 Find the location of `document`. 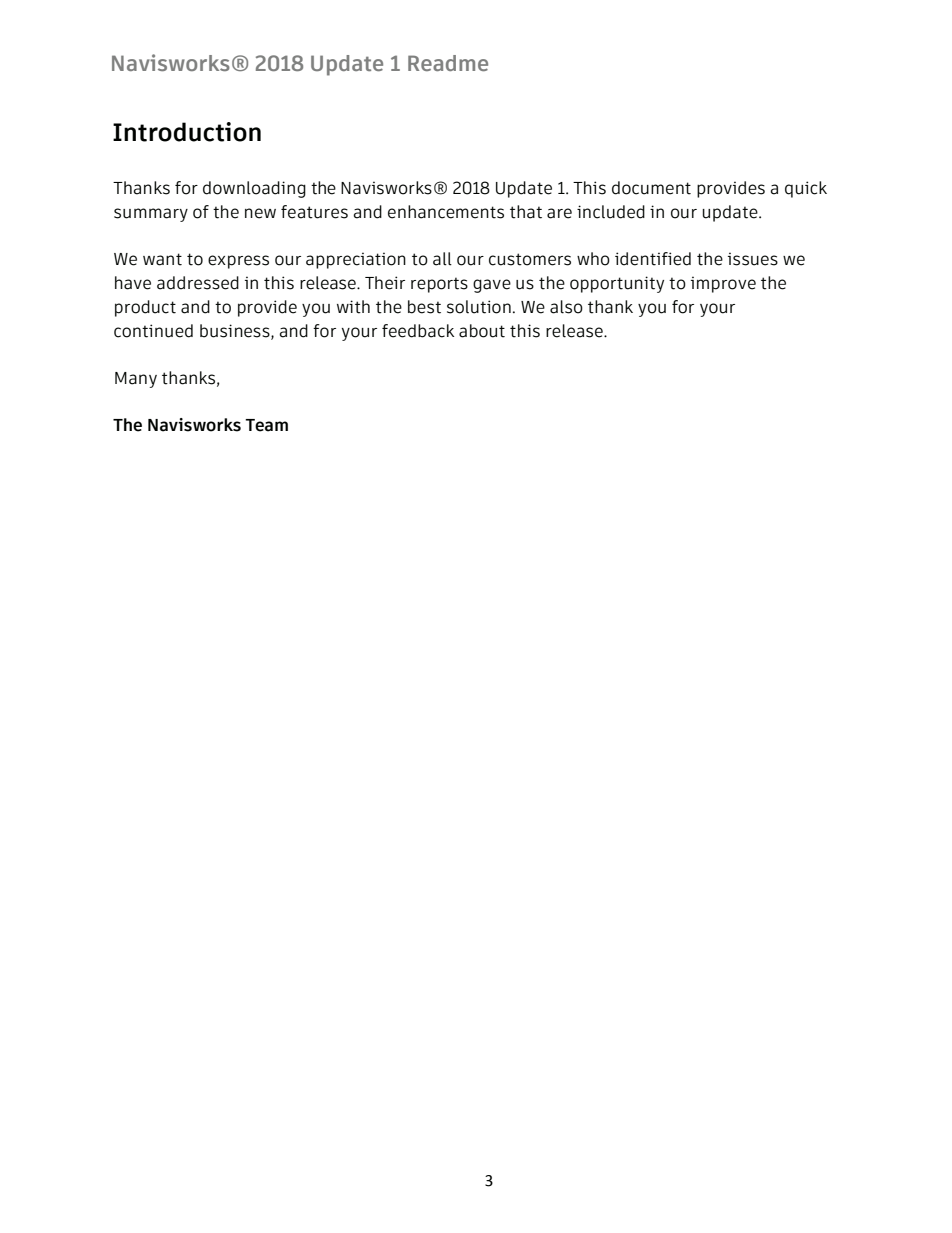

document is located at coordinates (651, 188).
